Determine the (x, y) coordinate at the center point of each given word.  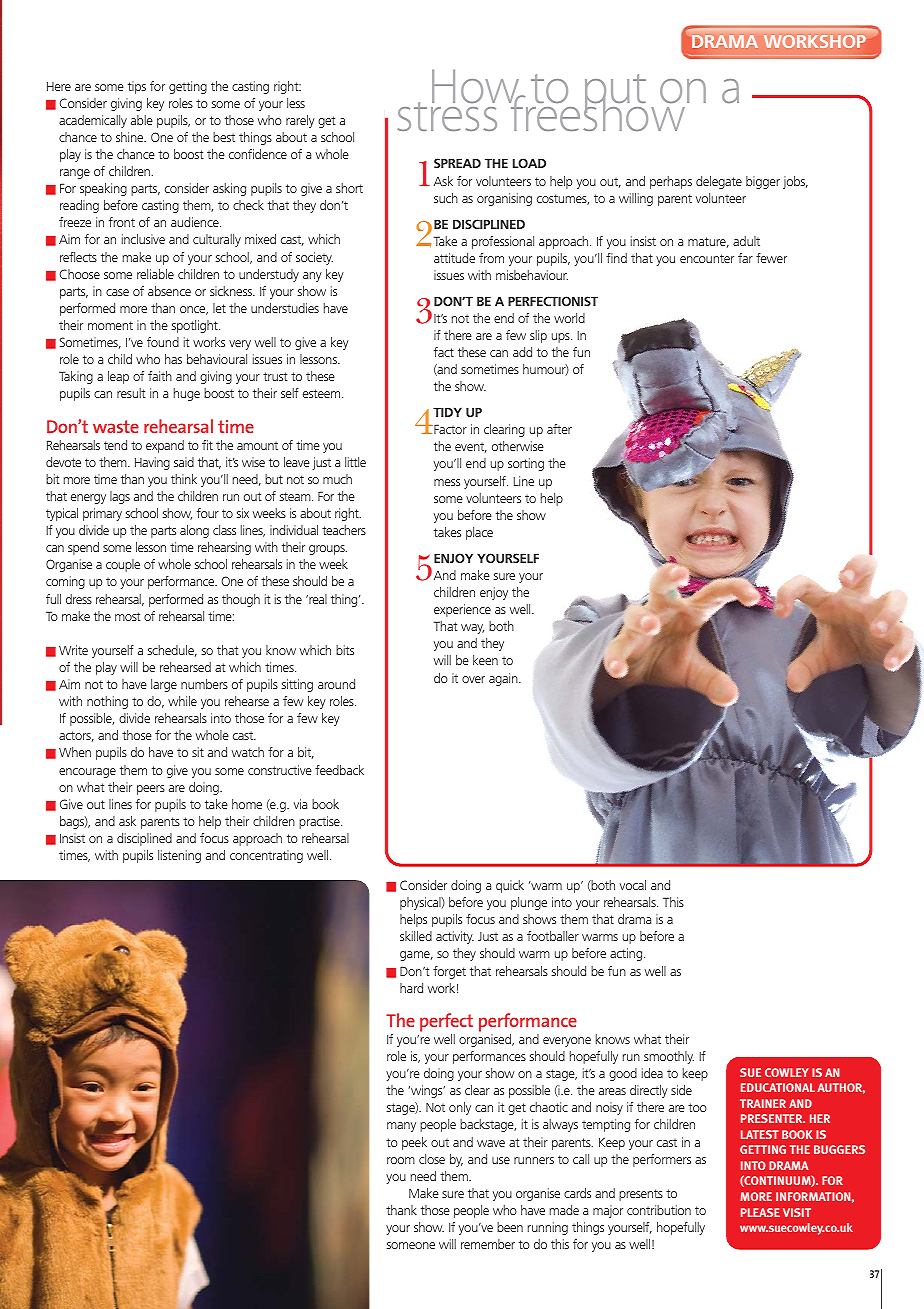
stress (447, 115)
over (473, 679)
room (401, 1160)
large (164, 685)
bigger (763, 182)
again (504, 679)
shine (131, 137)
